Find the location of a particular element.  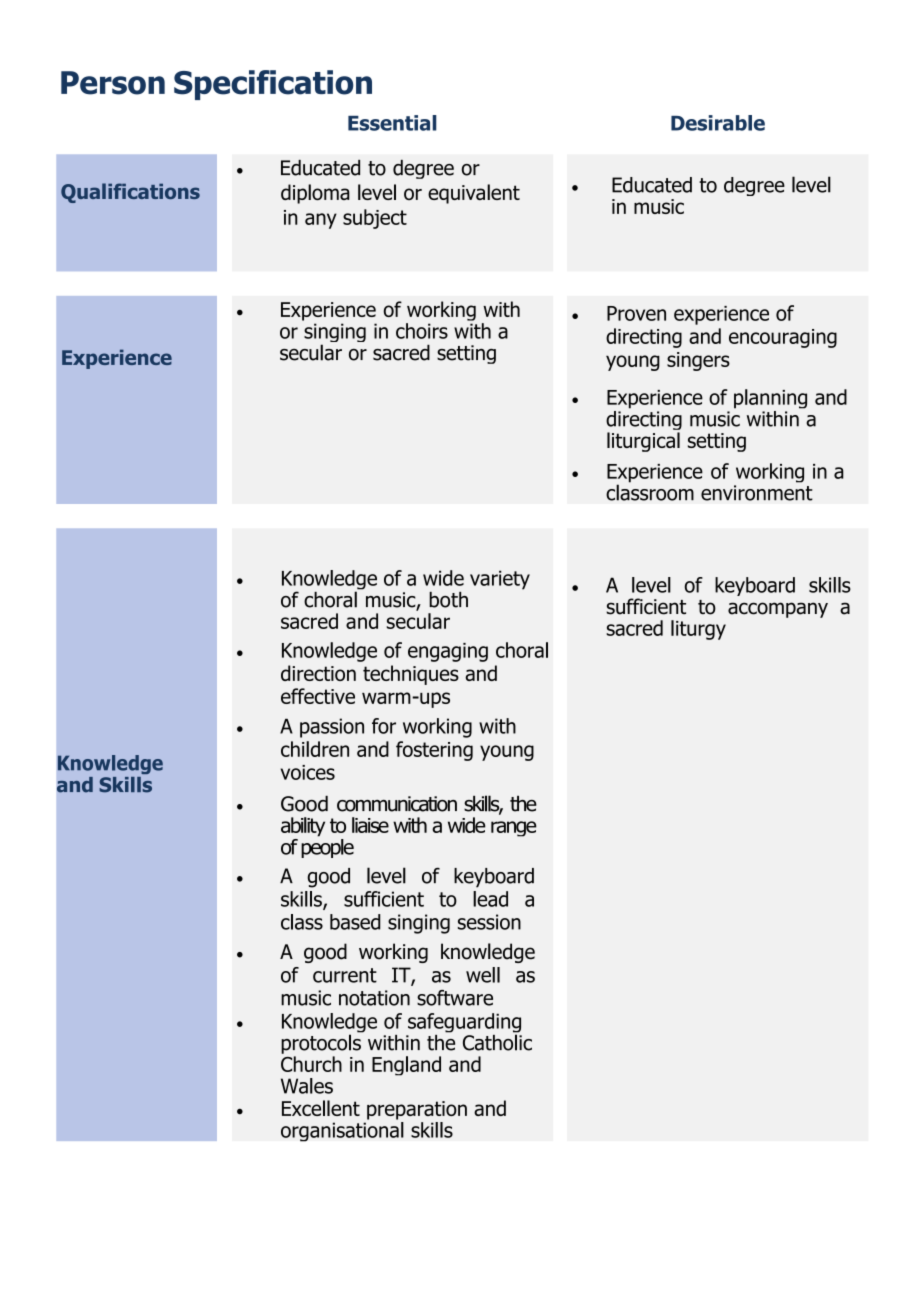

ability is located at coordinates (303, 827).
